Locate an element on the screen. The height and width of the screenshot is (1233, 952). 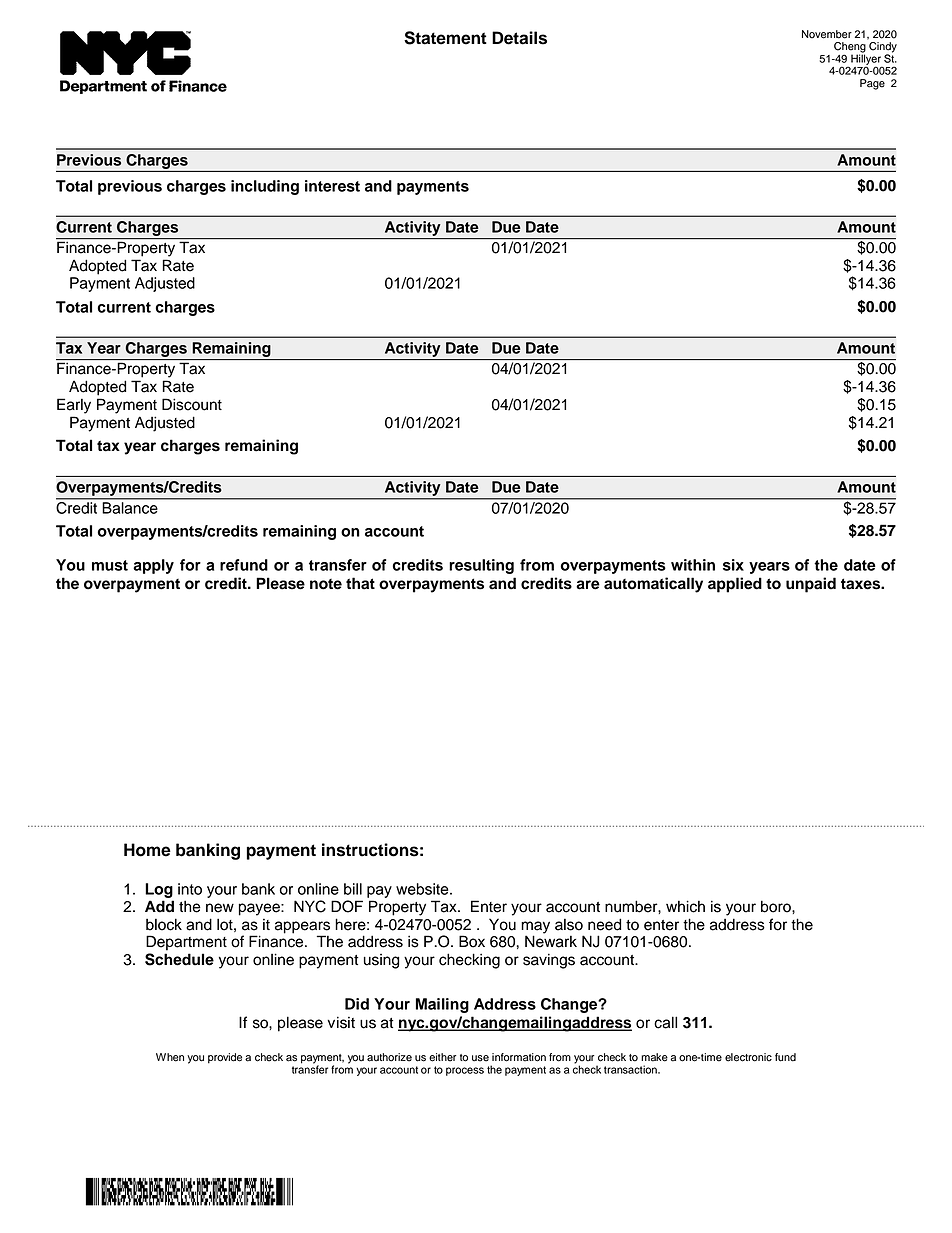
When is located at coordinates (170, 1057).
